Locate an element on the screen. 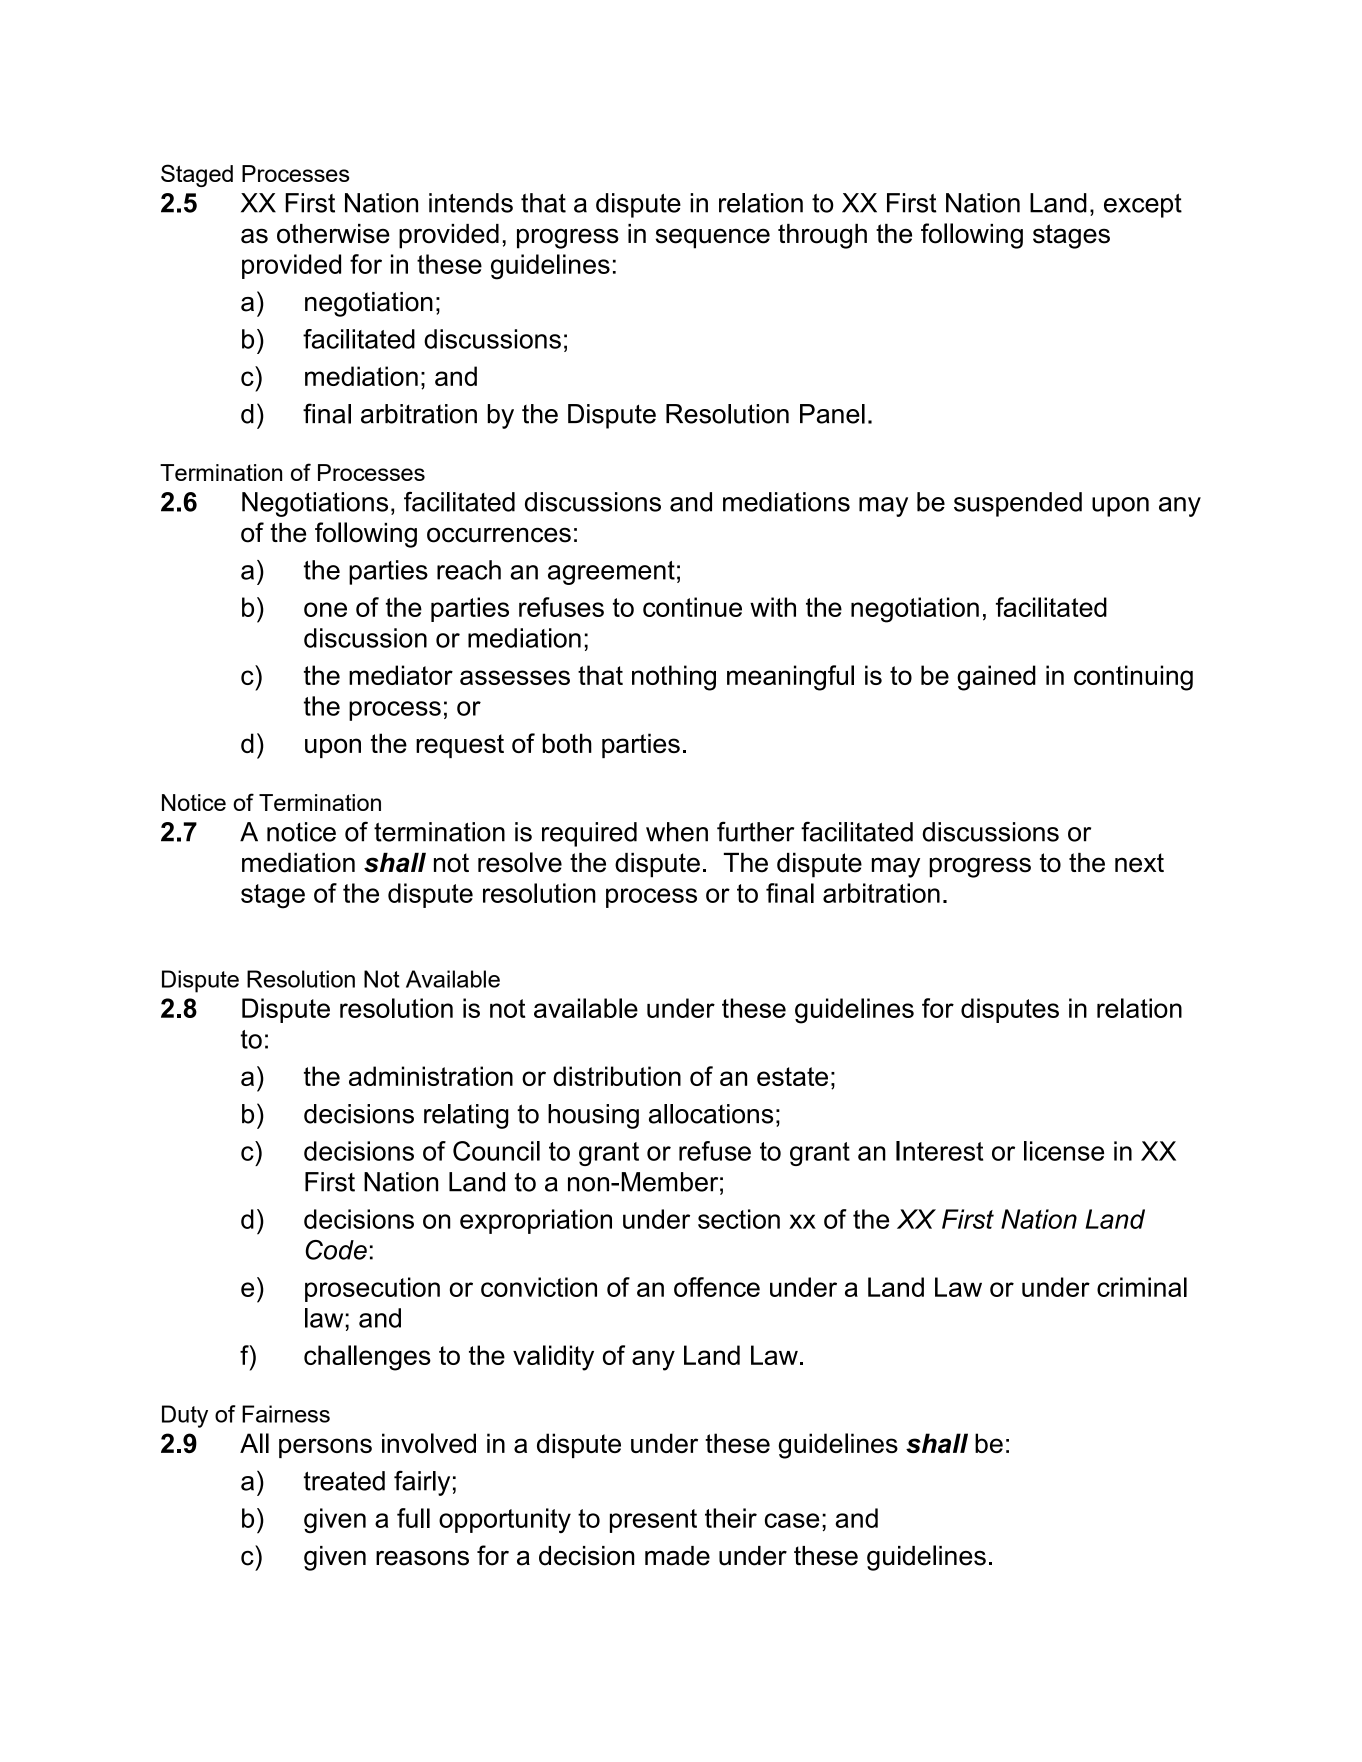  gained is located at coordinates (996, 678).
